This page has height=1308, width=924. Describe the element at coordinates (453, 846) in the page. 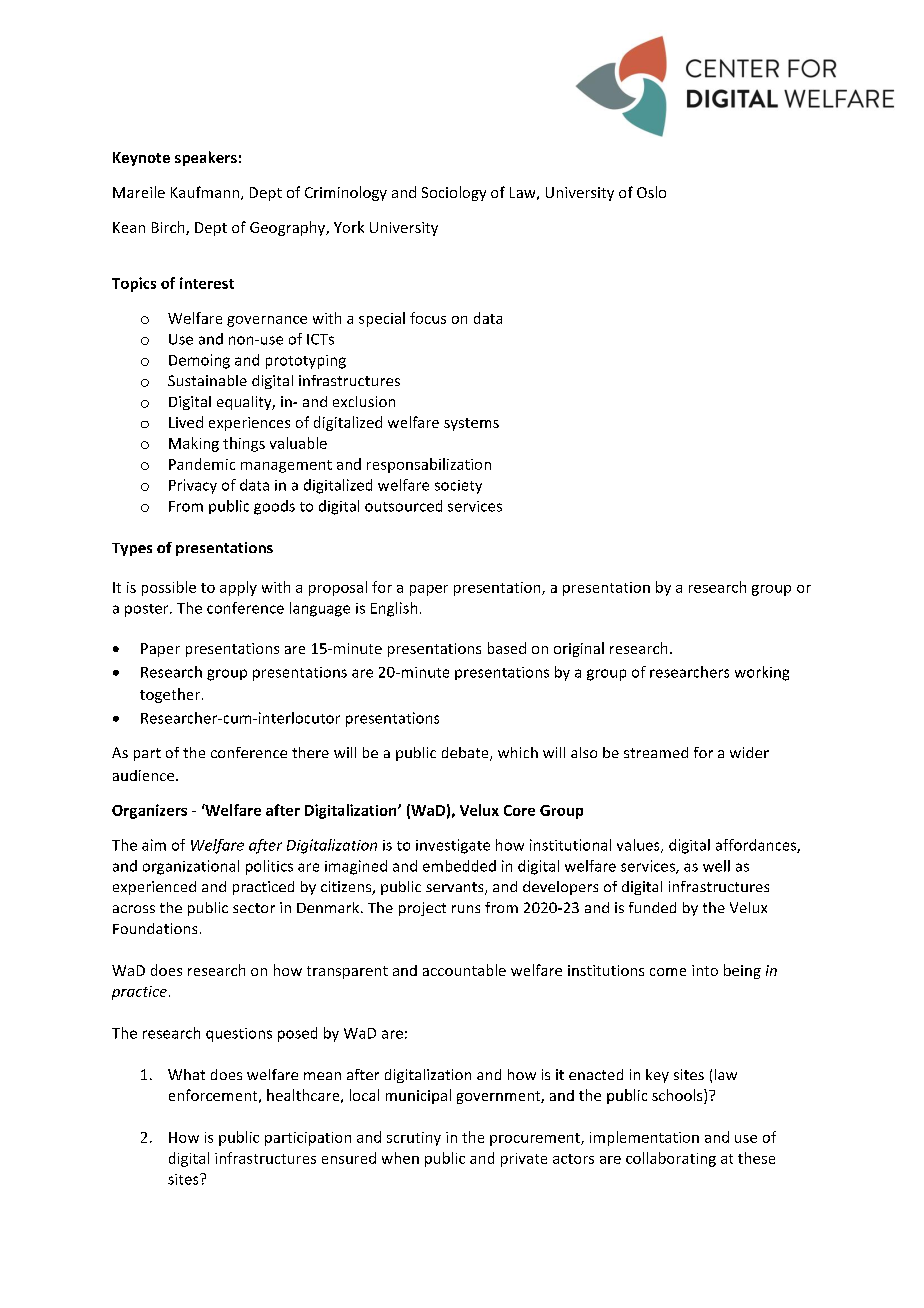

I see `investigate` at that location.
